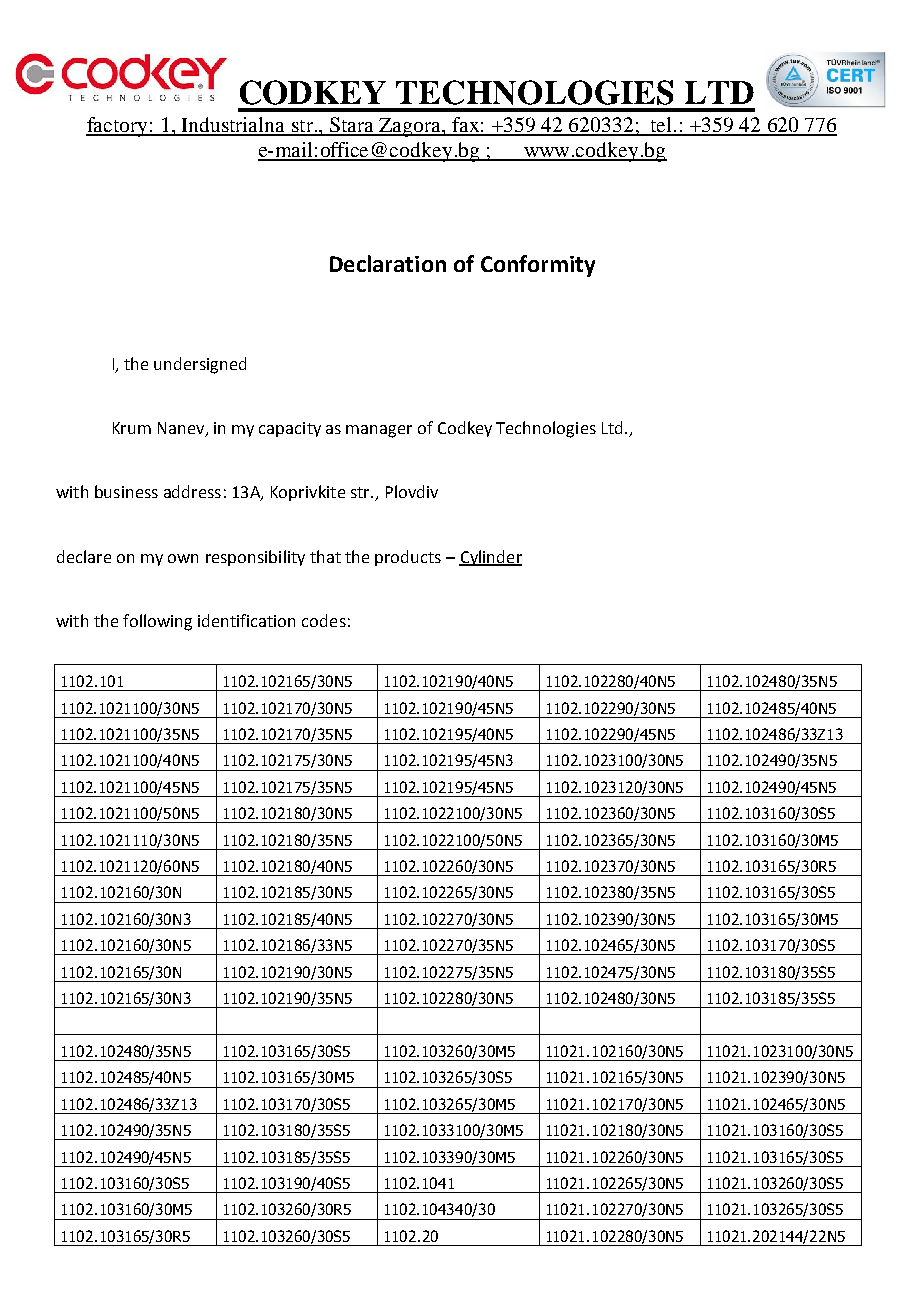 This screenshot has height=1308, width=924. I want to click on Krum, so click(132, 428).
